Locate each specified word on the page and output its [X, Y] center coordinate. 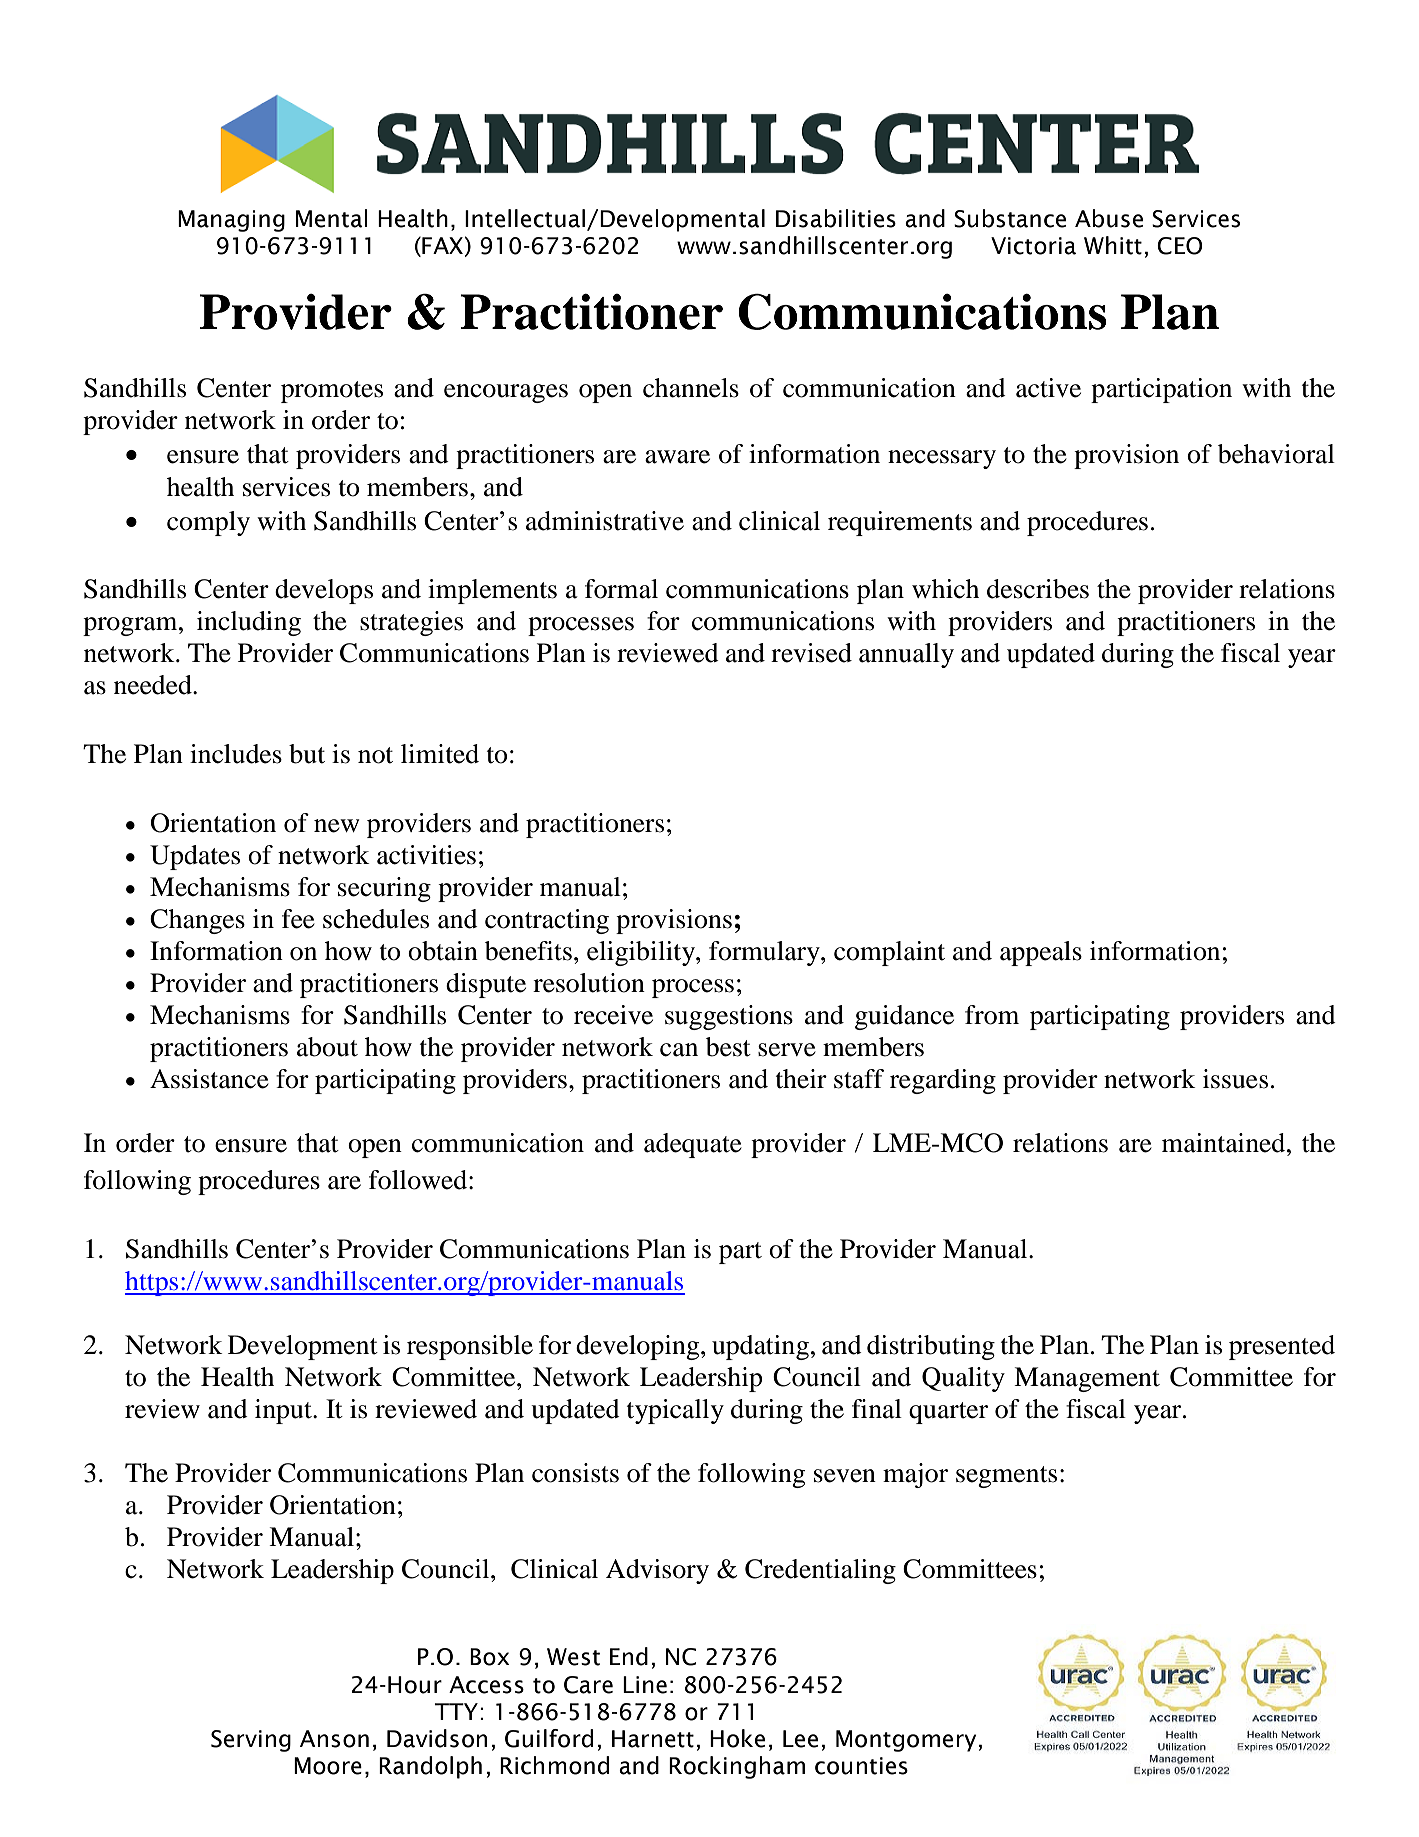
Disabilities [836, 218]
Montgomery [907, 1741]
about [327, 1047]
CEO [1180, 246]
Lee [800, 1739]
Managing [231, 221]
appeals [1041, 953]
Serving [251, 1741]
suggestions [729, 1017]
